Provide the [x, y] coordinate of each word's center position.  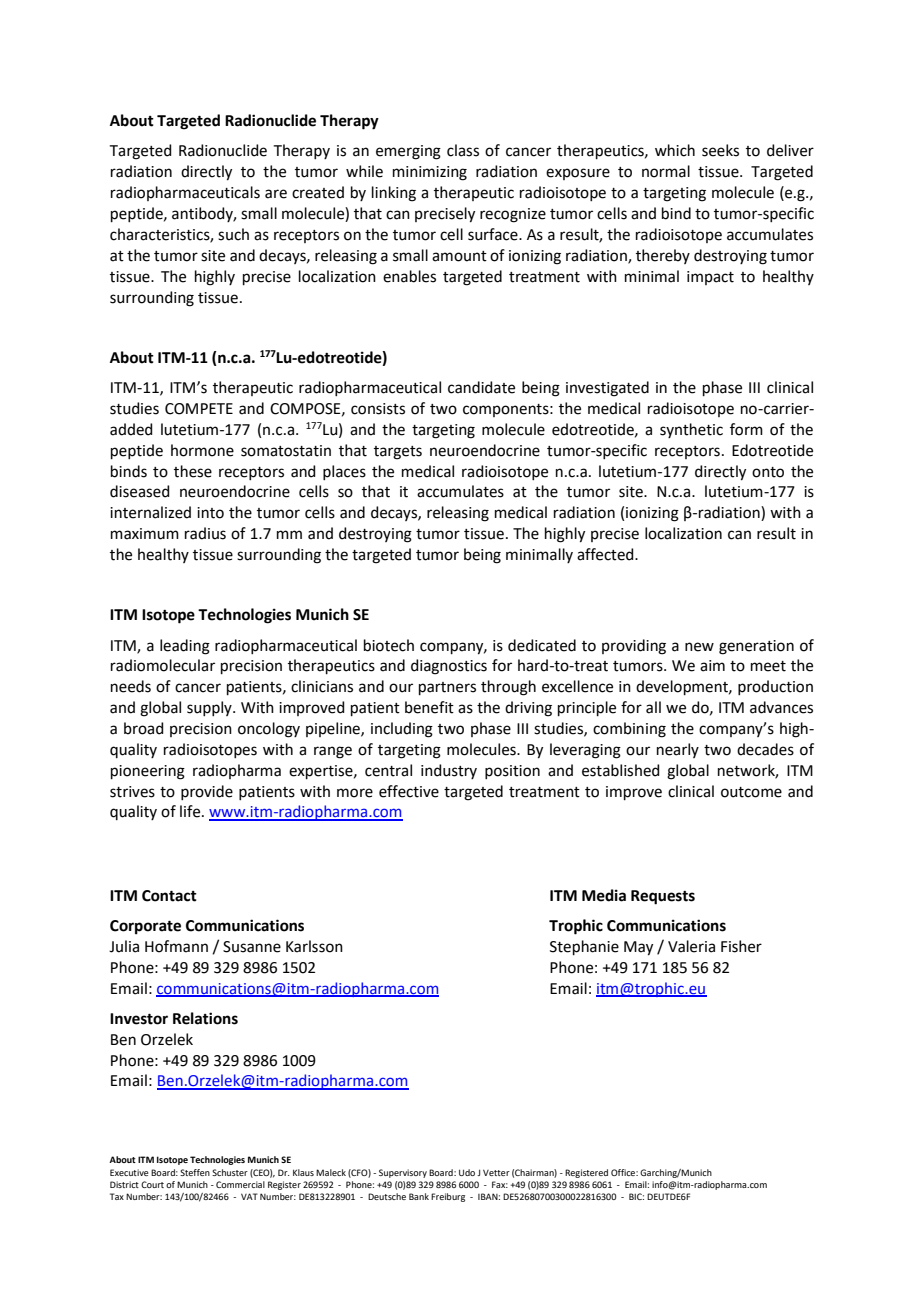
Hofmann [176, 946]
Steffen [195, 1172]
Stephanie [584, 947]
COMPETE [199, 409]
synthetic [691, 430]
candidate [481, 387]
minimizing [430, 173]
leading [185, 647]
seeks [720, 150]
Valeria [691, 946]
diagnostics [449, 667]
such [233, 234]
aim [712, 666]
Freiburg [448, 1197]
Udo [467, 1172]
